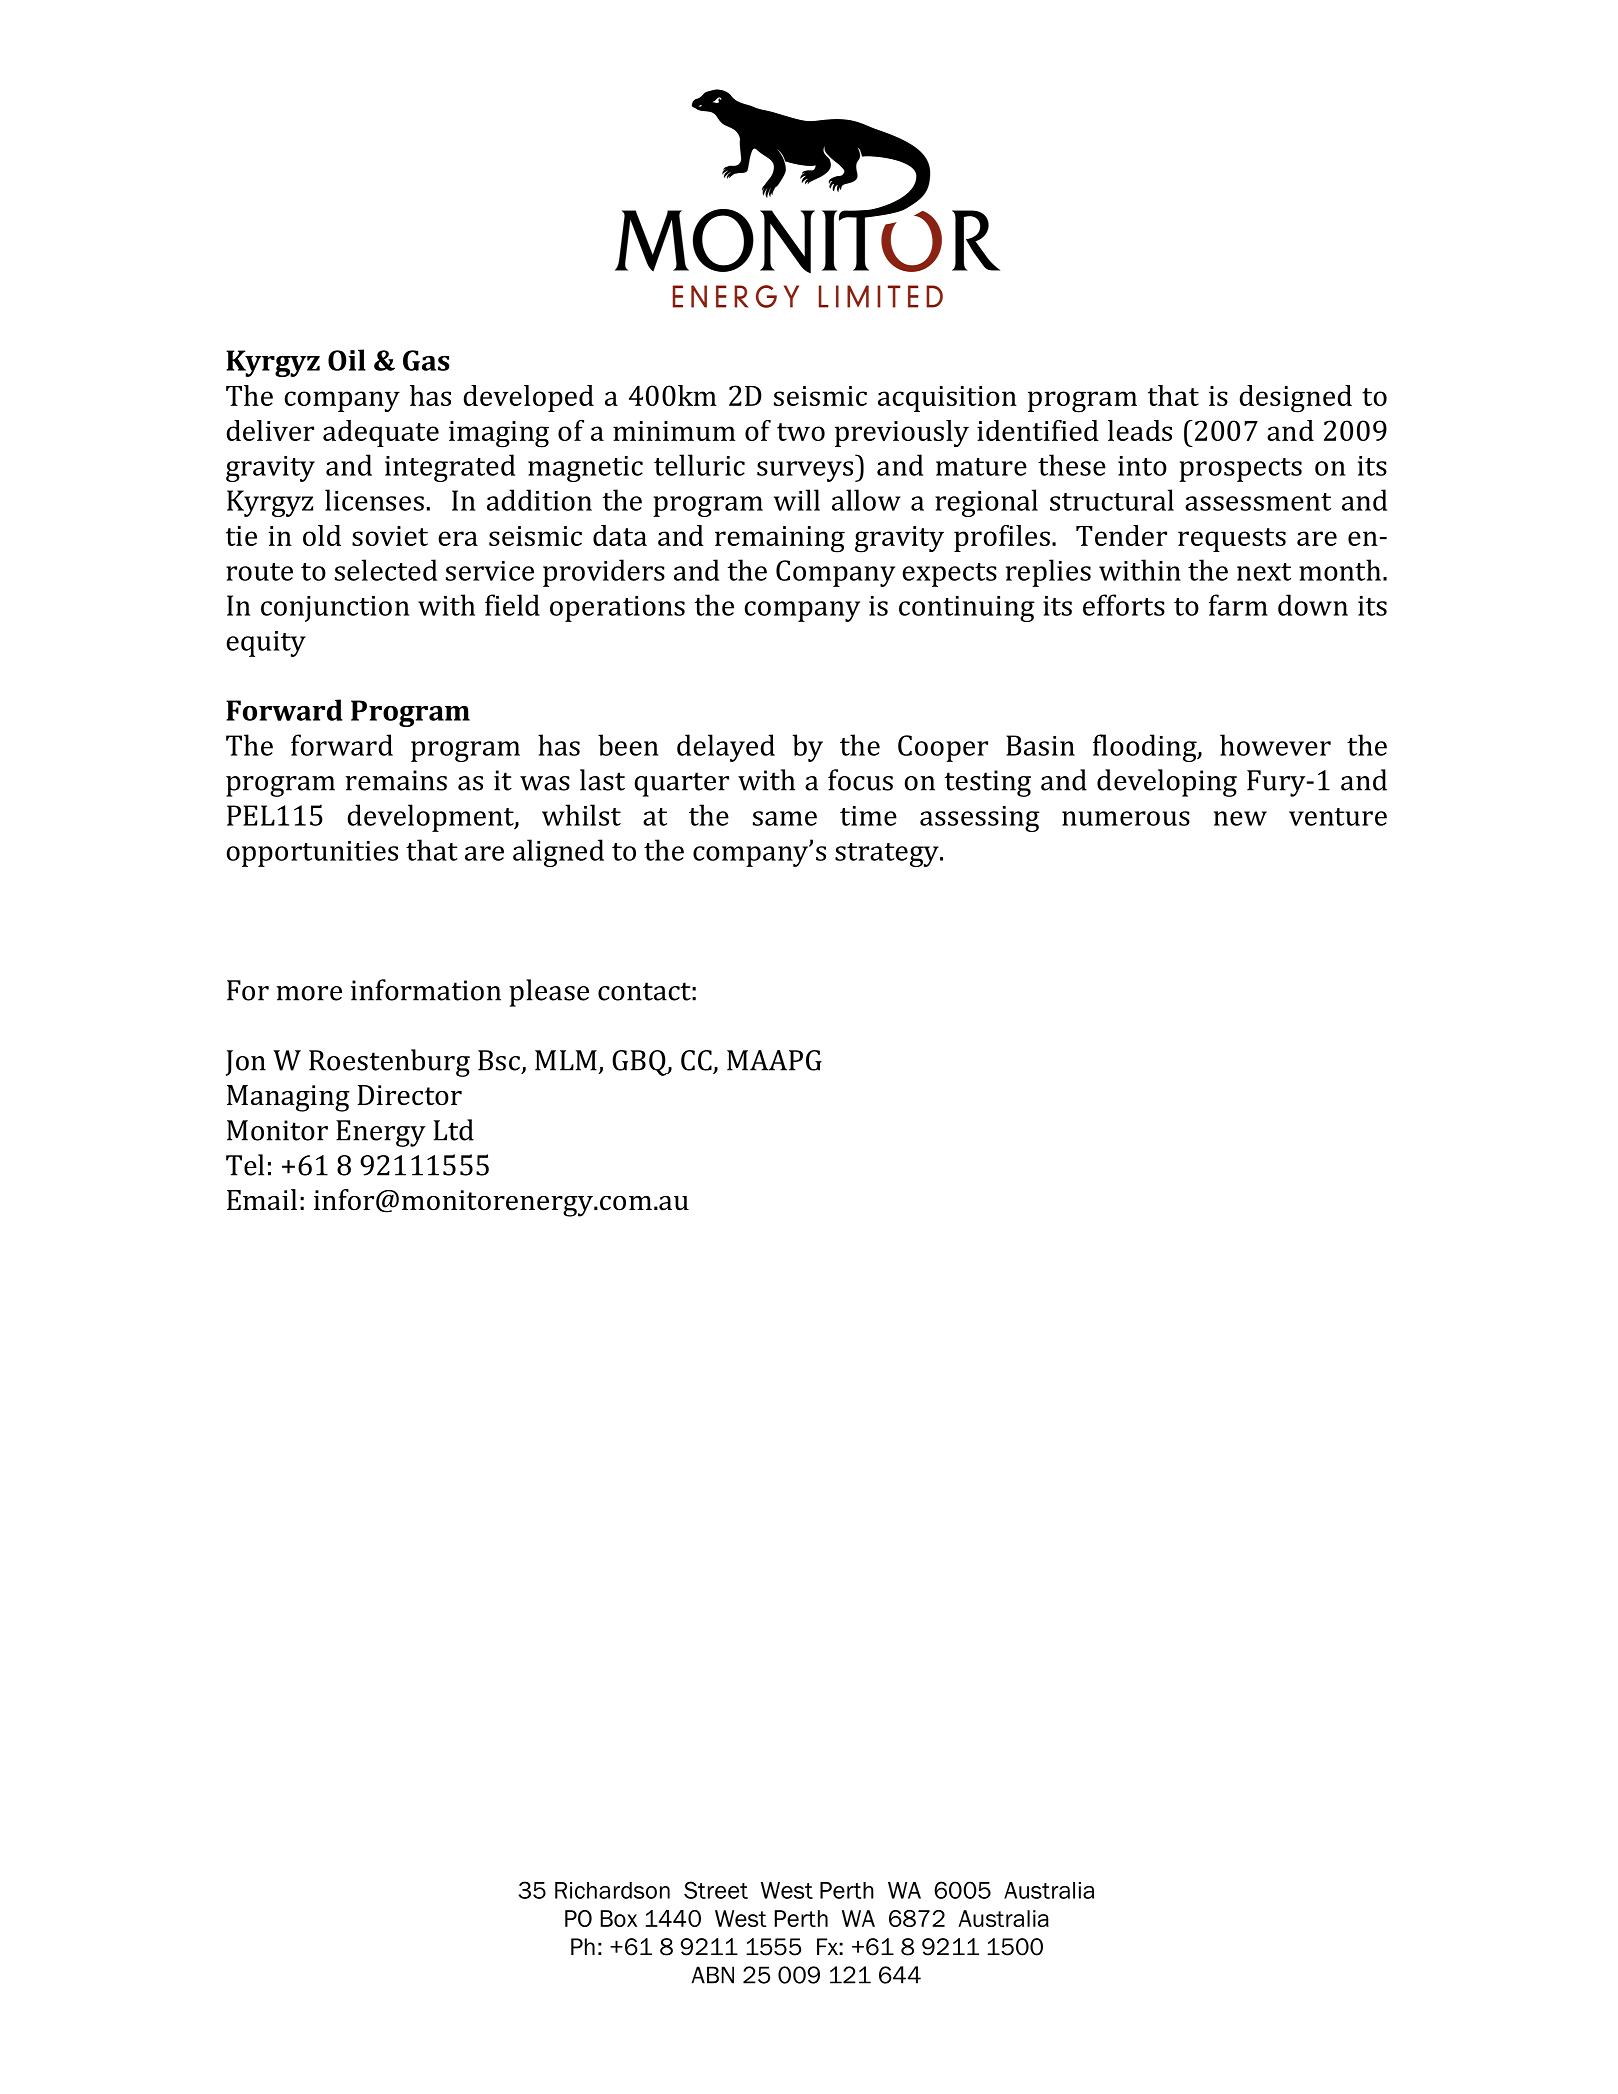  What do you see at coordinates (713, 1975) in the page?
I see `ABN` at bounding box center [713, 1975].
